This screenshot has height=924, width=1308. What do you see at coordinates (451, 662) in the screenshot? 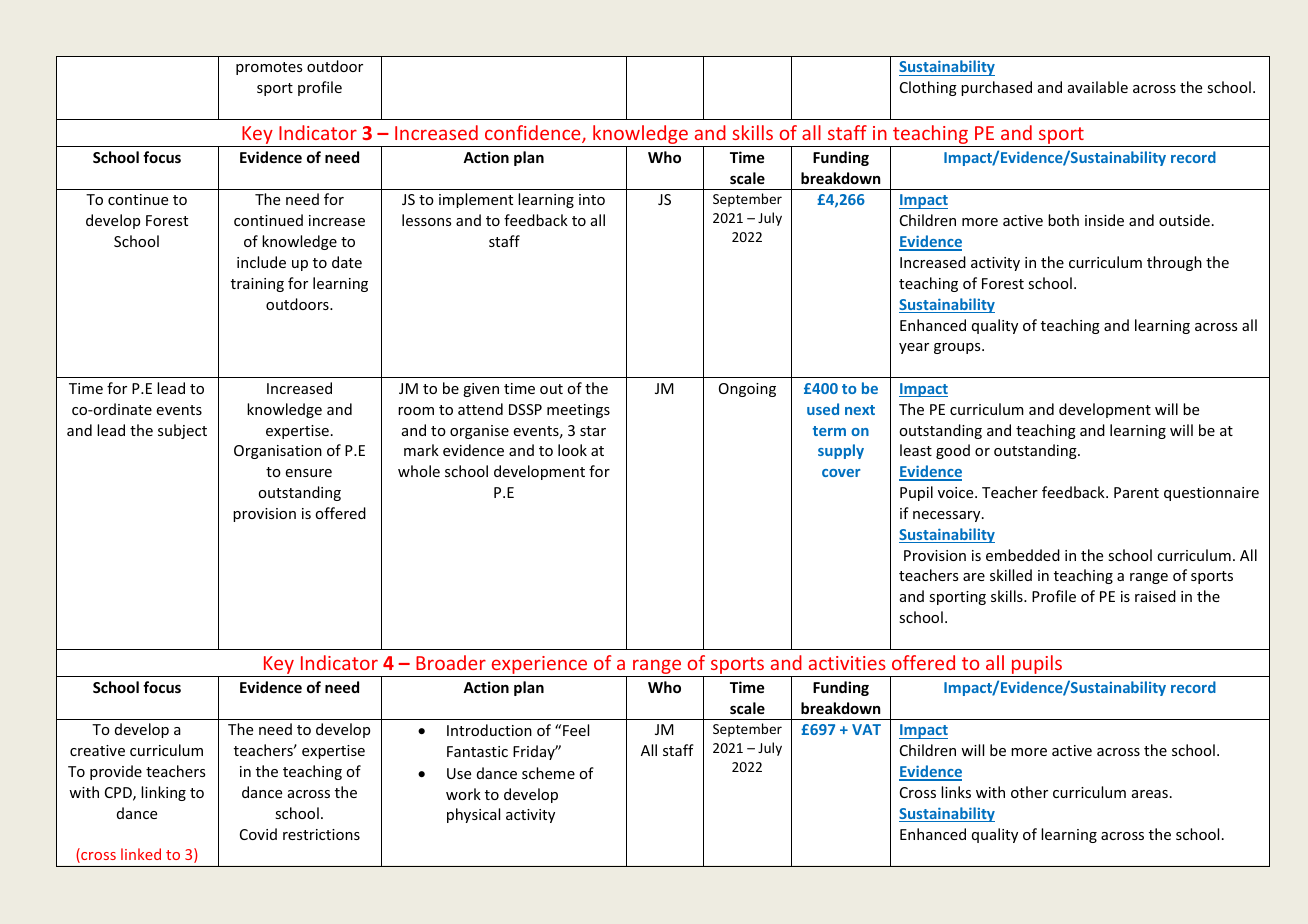
I see `Broader` at bounding box center [451, 662].
